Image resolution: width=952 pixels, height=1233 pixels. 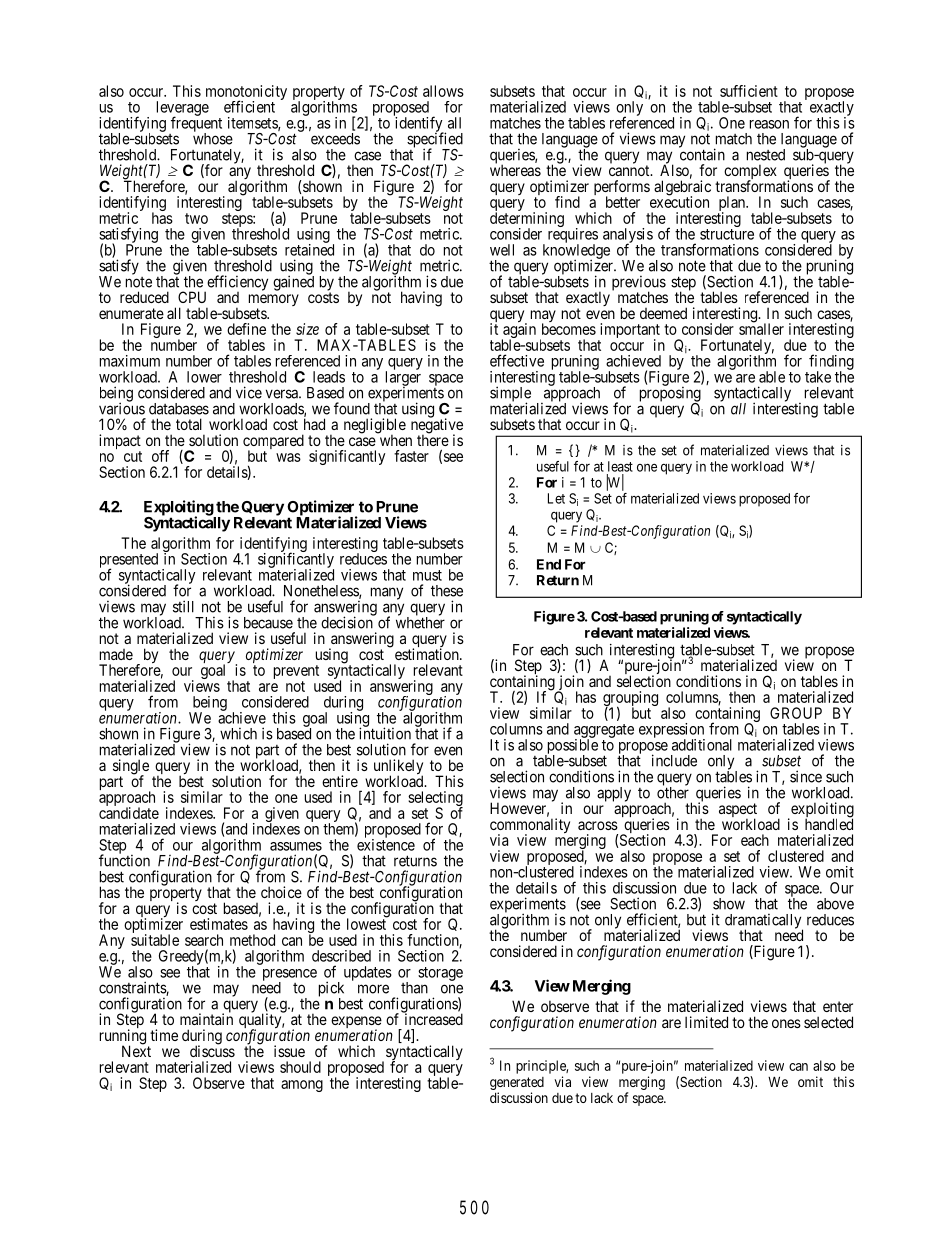 What do you see at coordinates (435, 140) in the screenshot?
I see `specified` at bounding box center [435, 140].
